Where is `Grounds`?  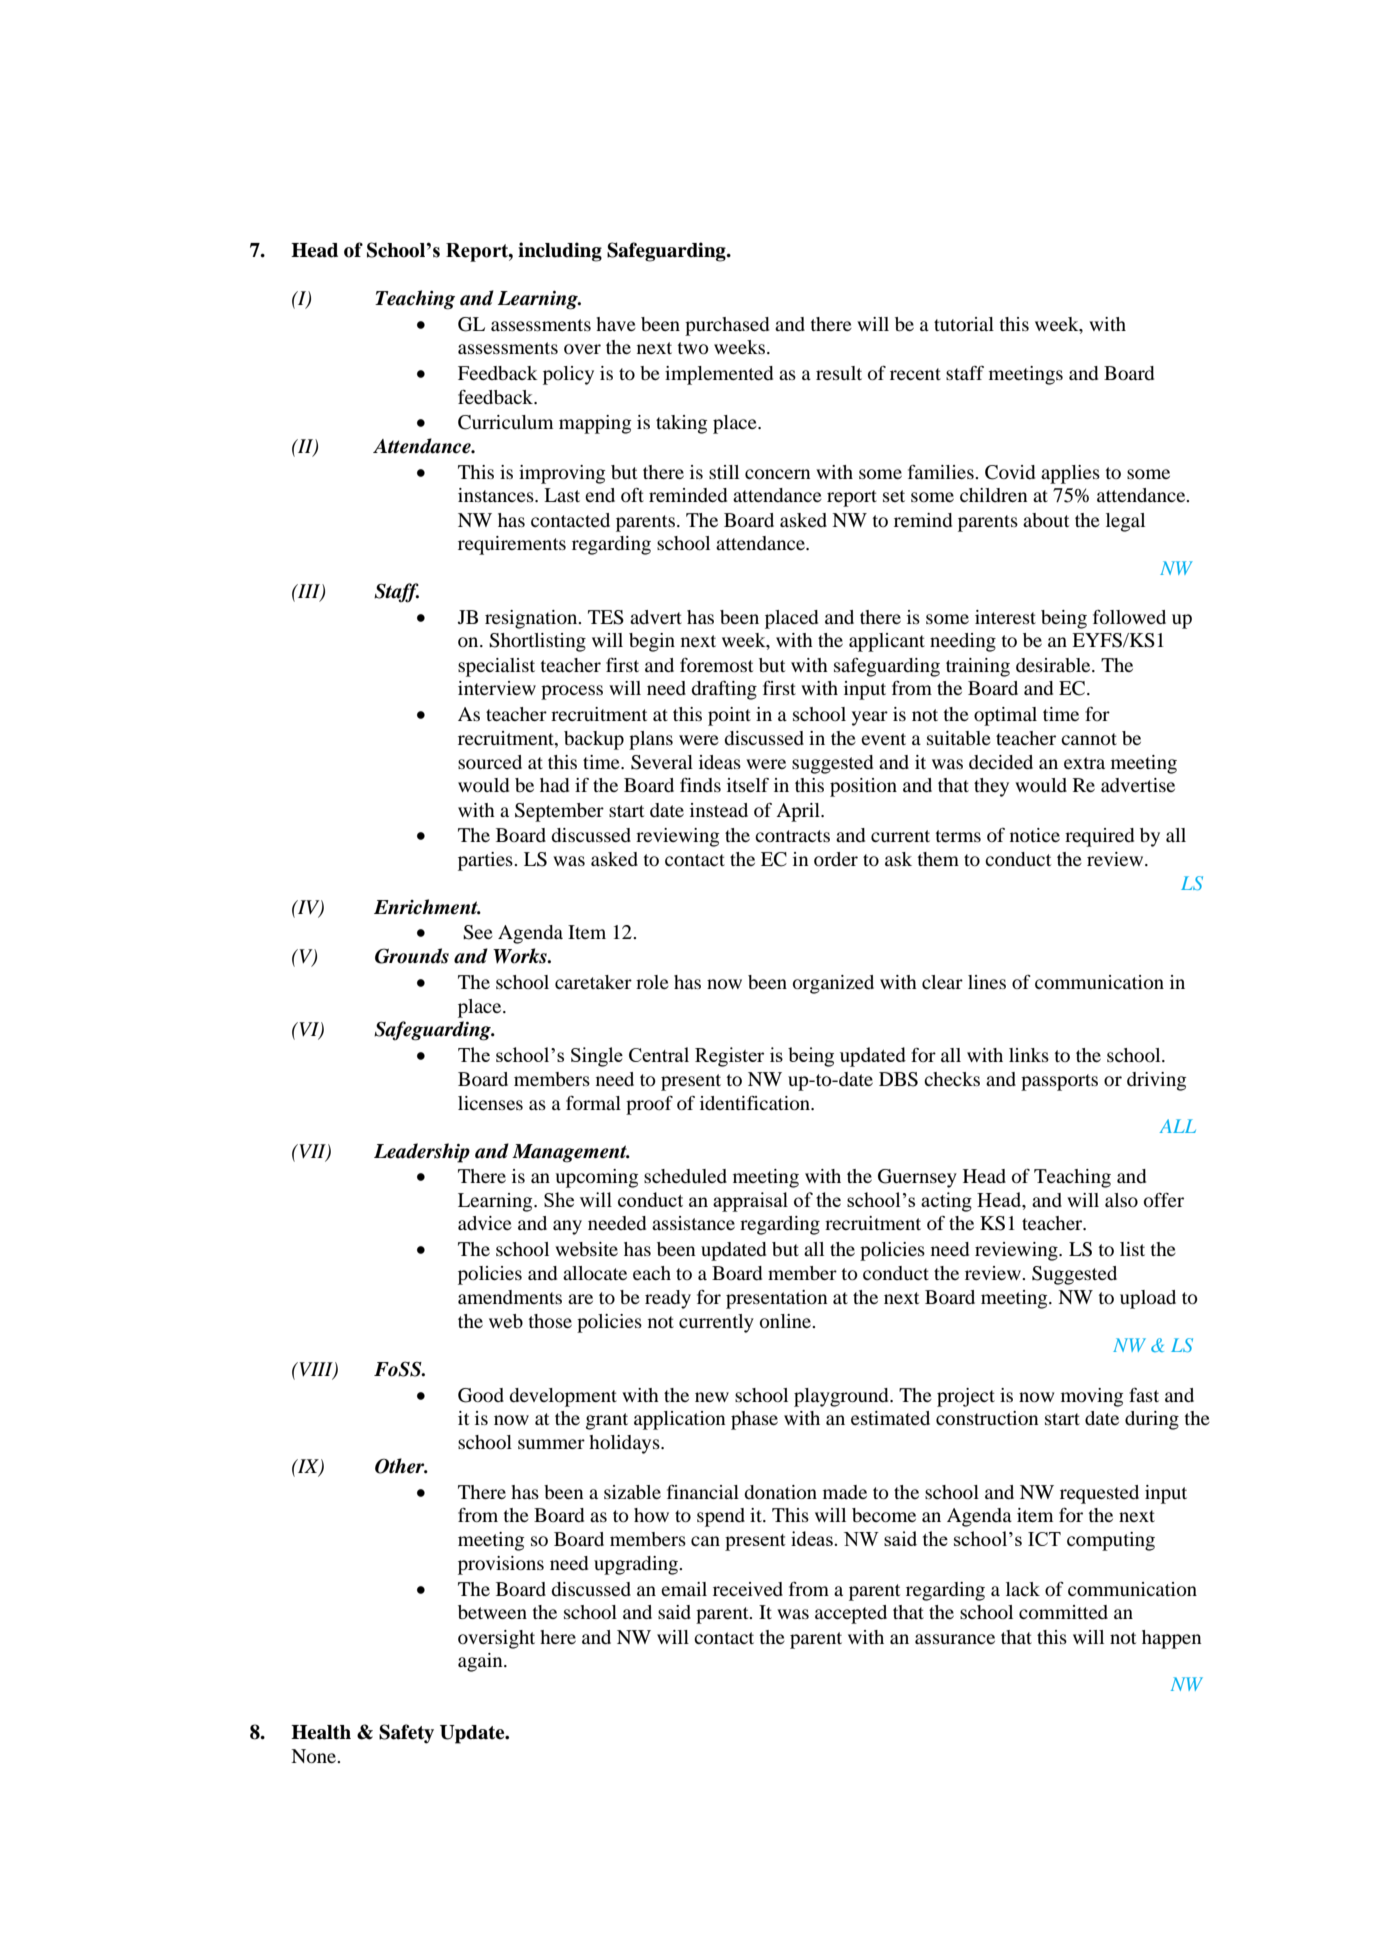
Grounds is located at coordinates (412, 956).
